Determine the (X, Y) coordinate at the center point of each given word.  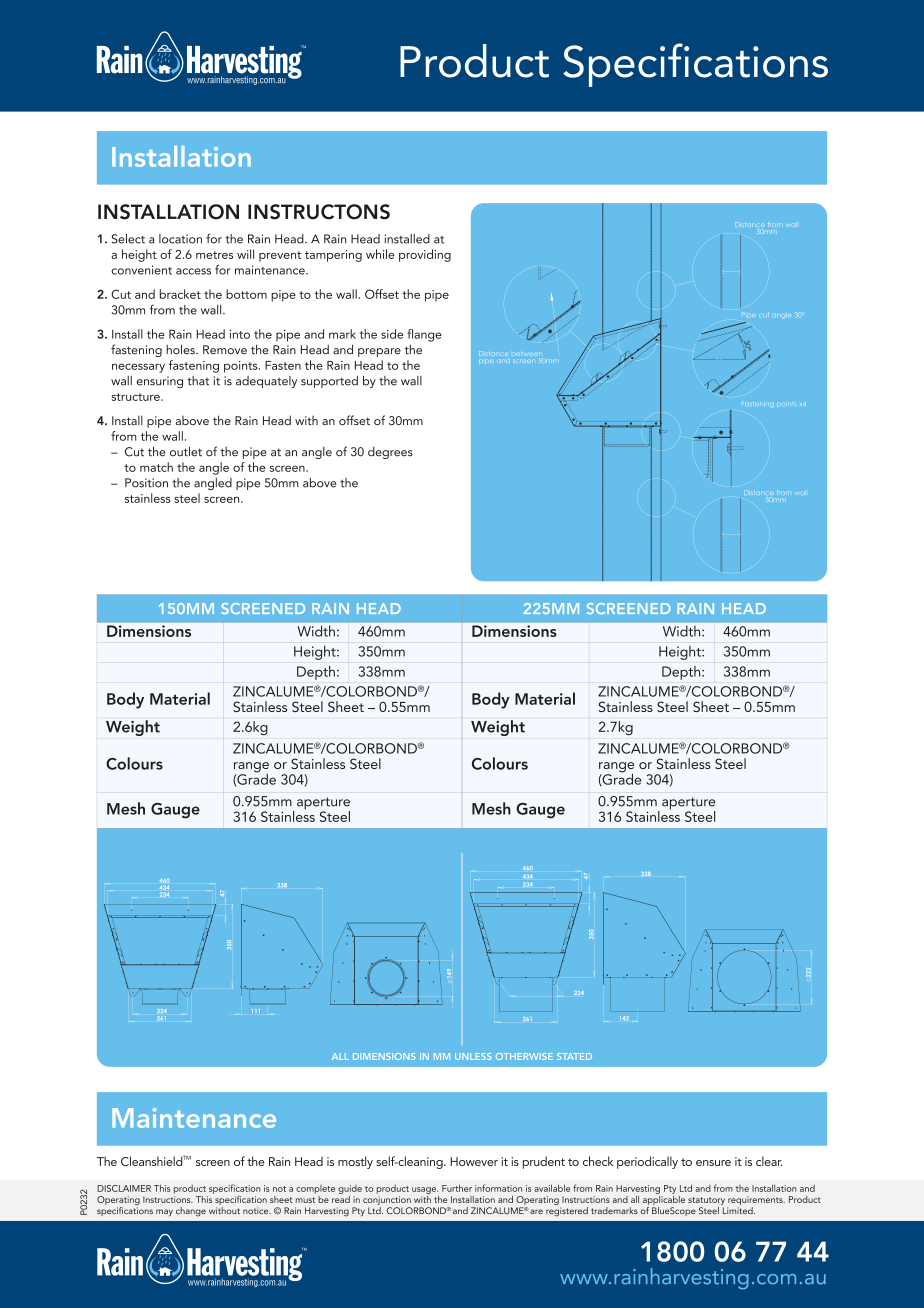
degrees (390, 453)
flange (424, 335)
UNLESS (473, 1056)
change (191, 1212)
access (193, 271)
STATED (574, 1056)
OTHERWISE (524, 1056)
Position (146, 483)
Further (457, 1188)
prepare (379, 352)
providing (425, 255)
